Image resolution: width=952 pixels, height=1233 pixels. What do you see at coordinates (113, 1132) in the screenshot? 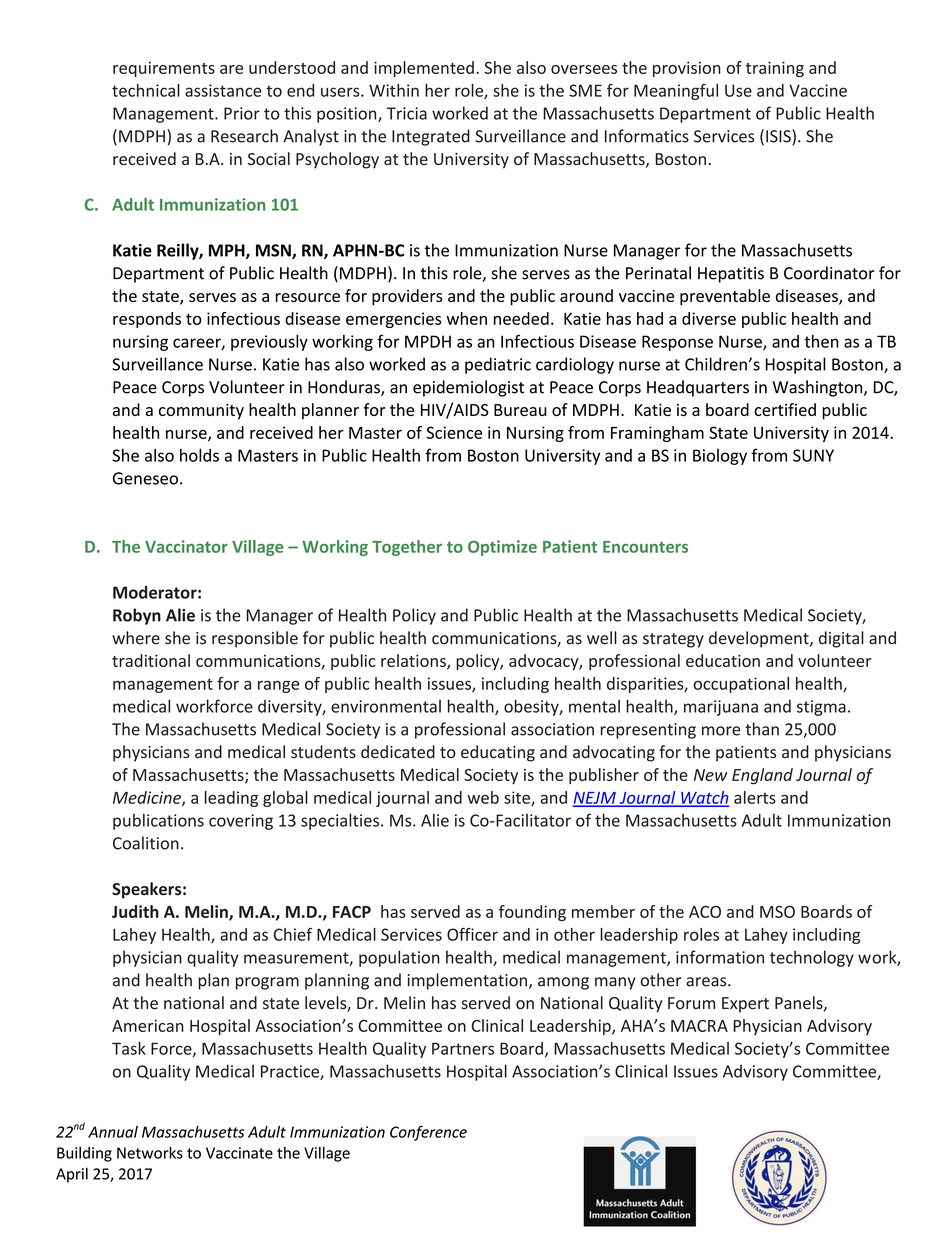
I see `Annual` at bounding box center [113, 1132].
